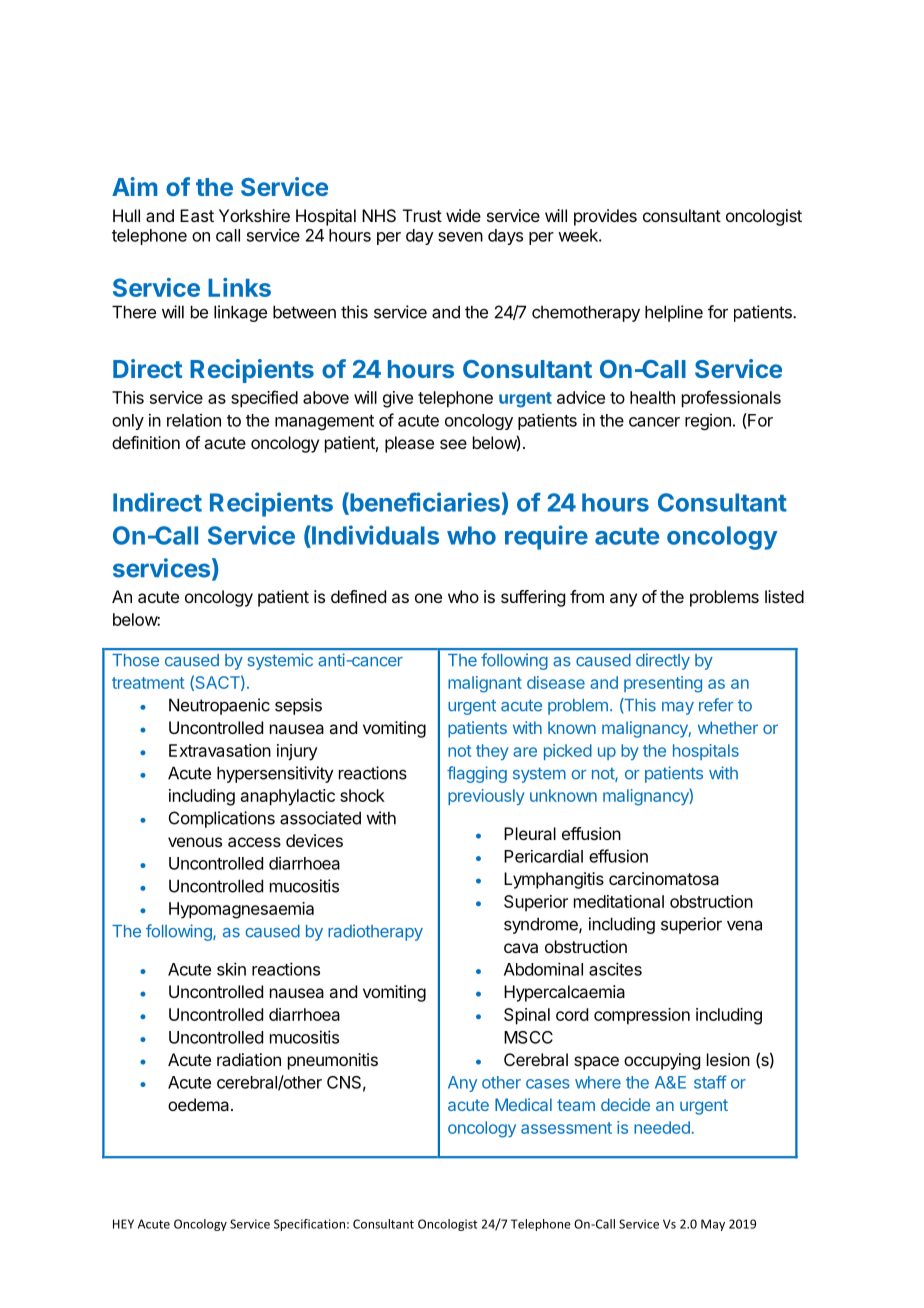 Image resolution: width=924 pixels, height=1308 pixels. Describe the element at coordinates (662, 1127) in the document. I see `needed` at that location.
